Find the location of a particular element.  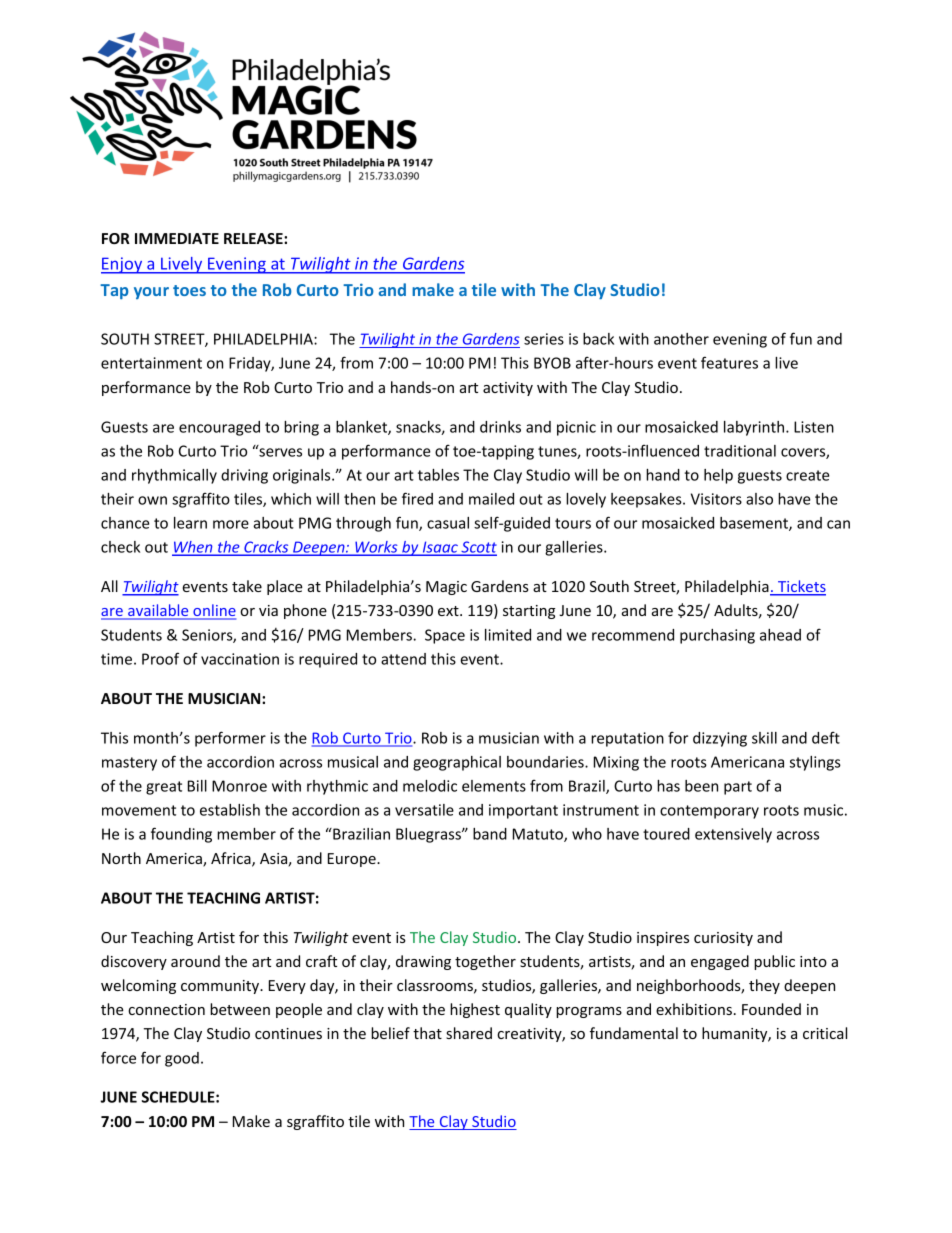

another is located at coordinates (681, 339).
